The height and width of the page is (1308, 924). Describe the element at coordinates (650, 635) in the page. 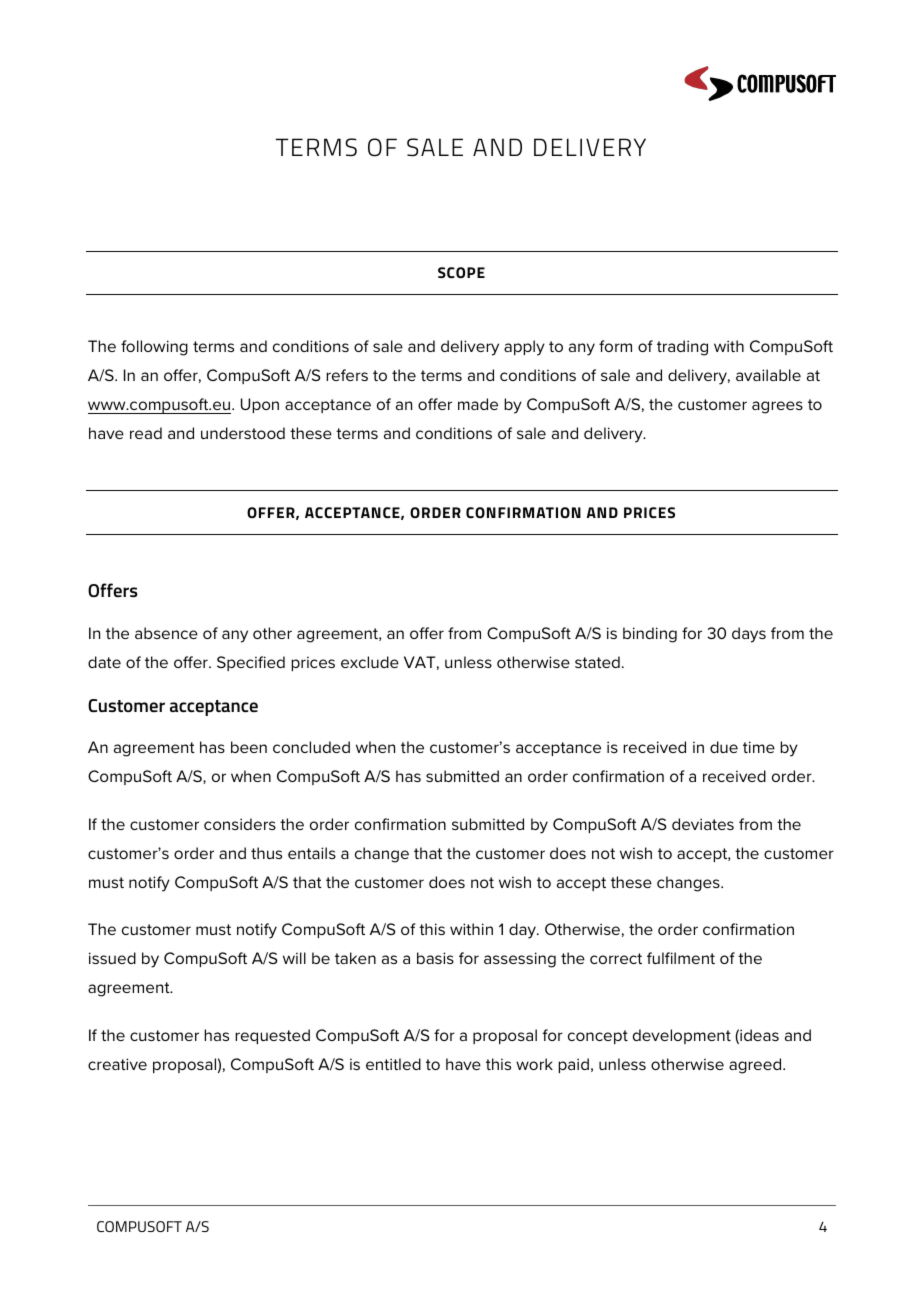

I see `binding` at that location.
